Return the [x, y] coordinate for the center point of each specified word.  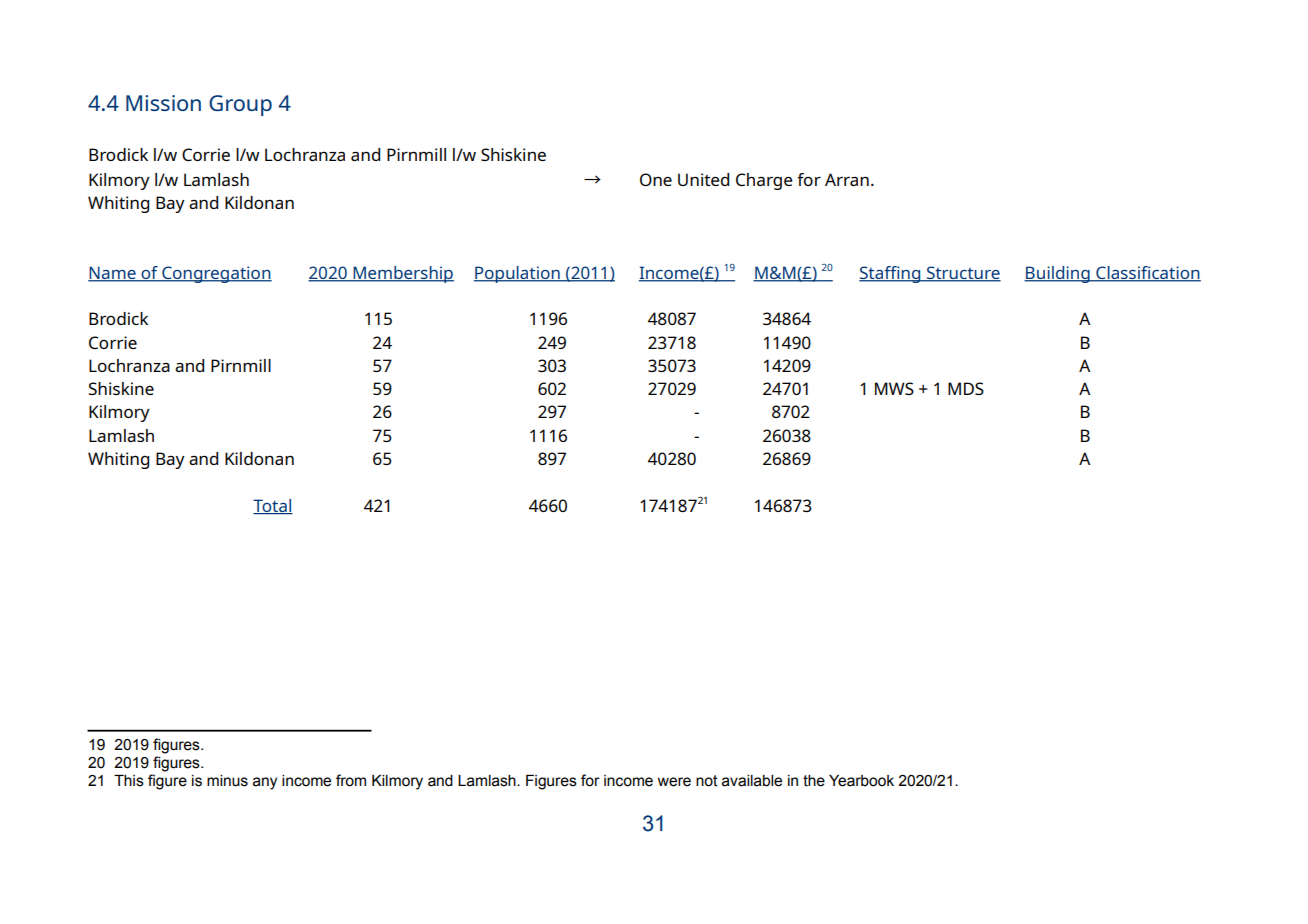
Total [273, 506]
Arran [847, 179]
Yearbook [861, 781]
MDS [966, 388]
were [674, 782]
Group [240, 105]
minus [227, 781]
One [656, 179]
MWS [894, 388]
